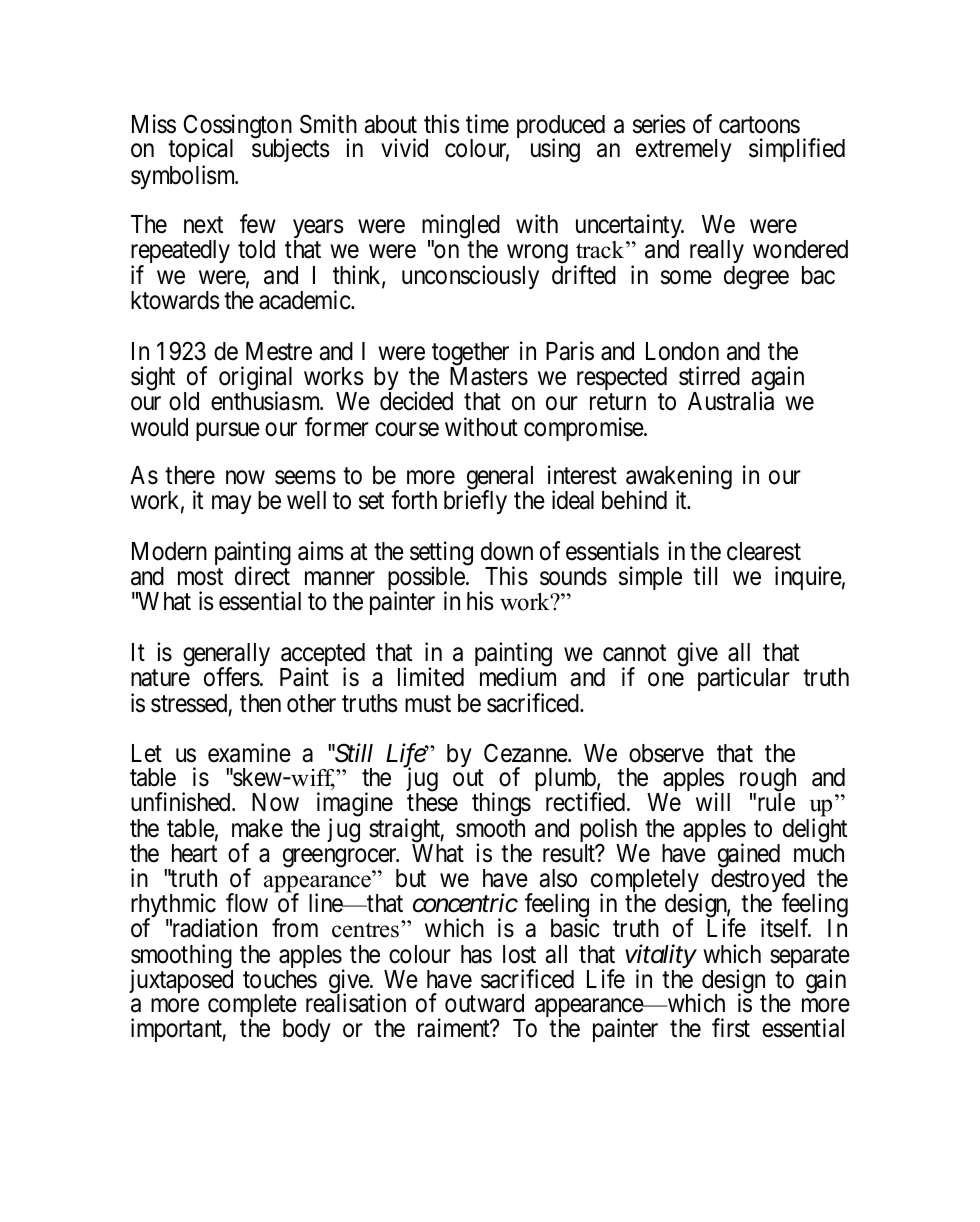 The image size is (980, 1222). What do you see at coordinates (407, 430) in the screenshot?
I see `course` at bounding box center [407, 430].
